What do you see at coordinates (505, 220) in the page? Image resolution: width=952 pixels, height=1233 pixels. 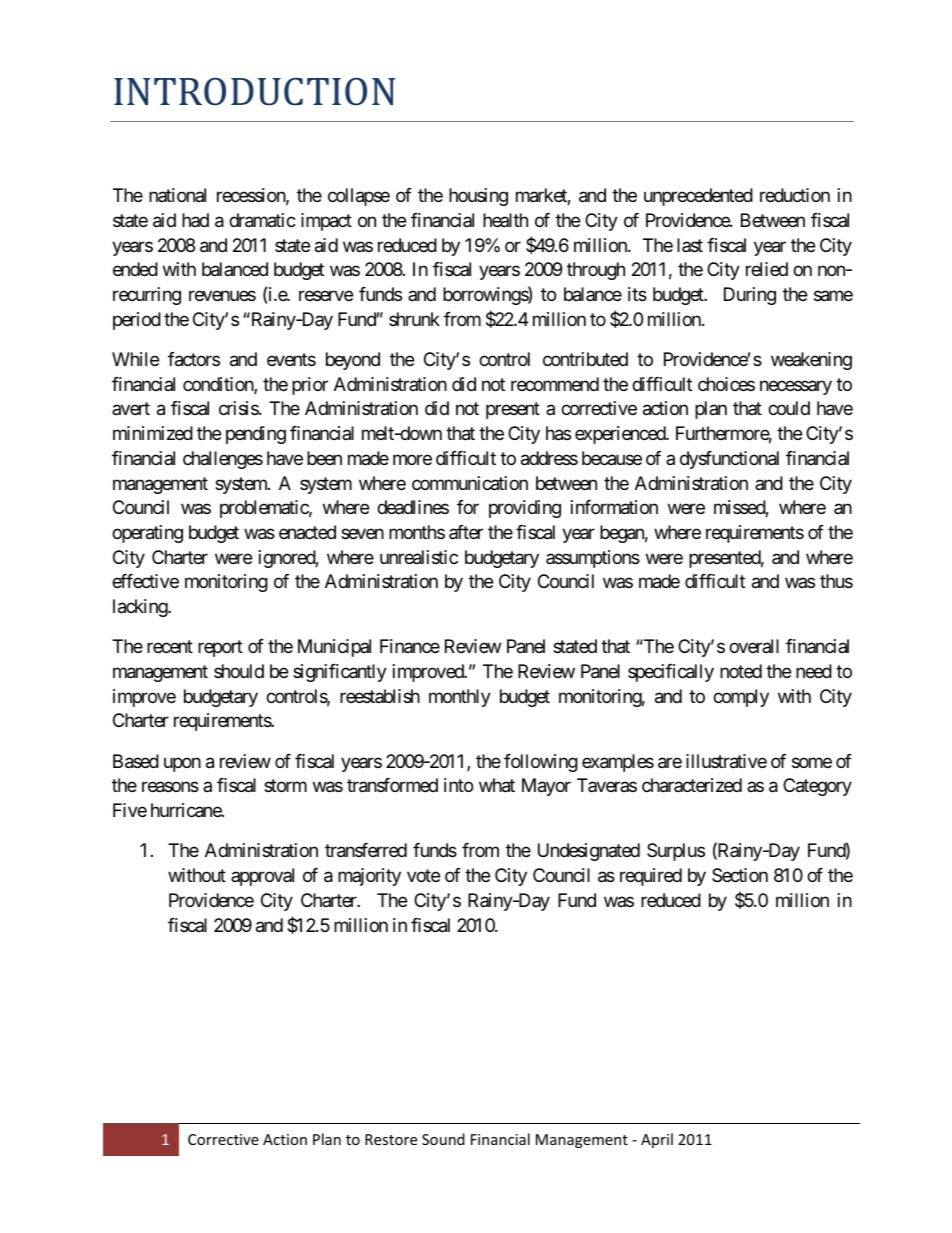 I see `health` at bounding box center [505, 220].
